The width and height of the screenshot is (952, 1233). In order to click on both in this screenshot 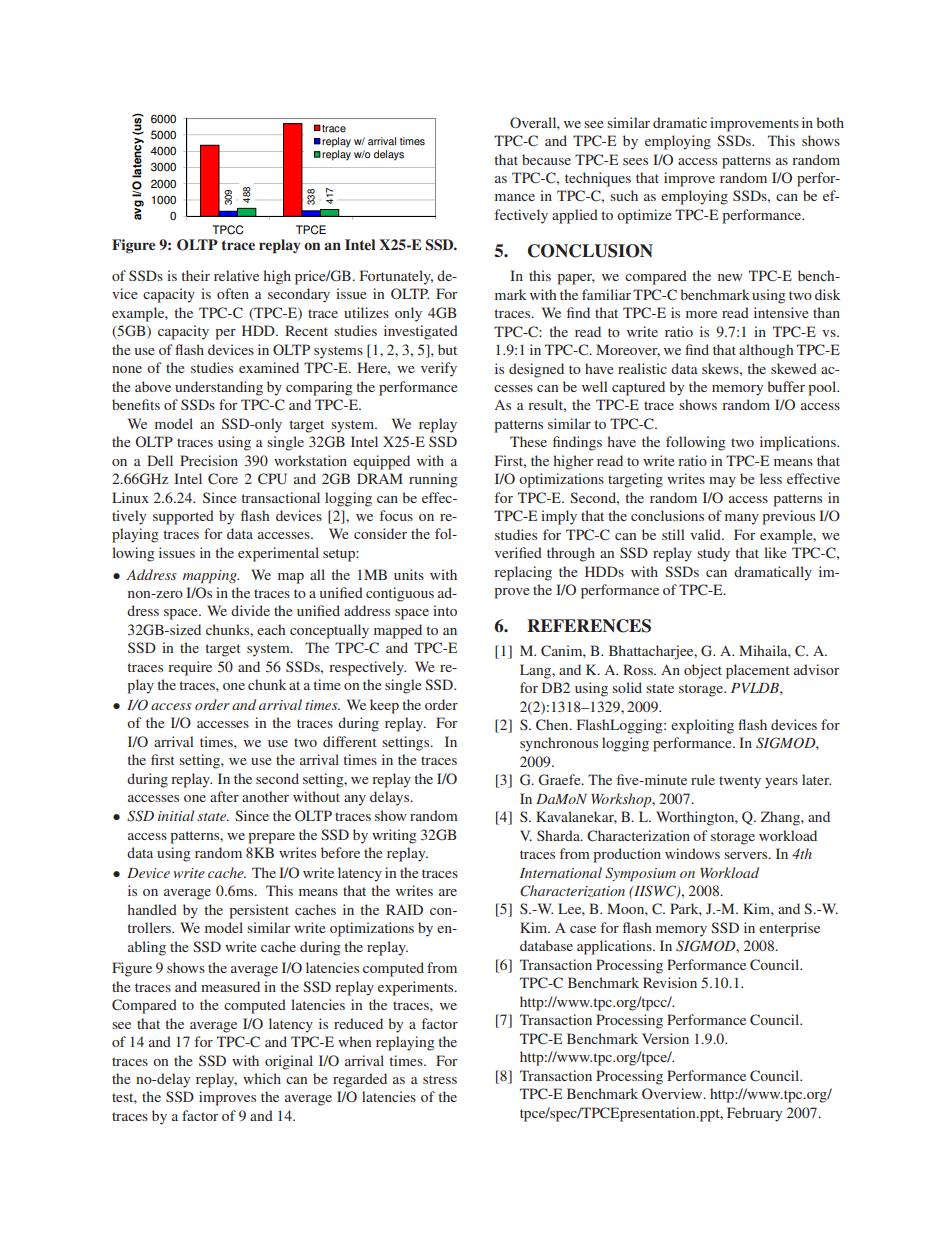, I will do `click(830, 122)`.
